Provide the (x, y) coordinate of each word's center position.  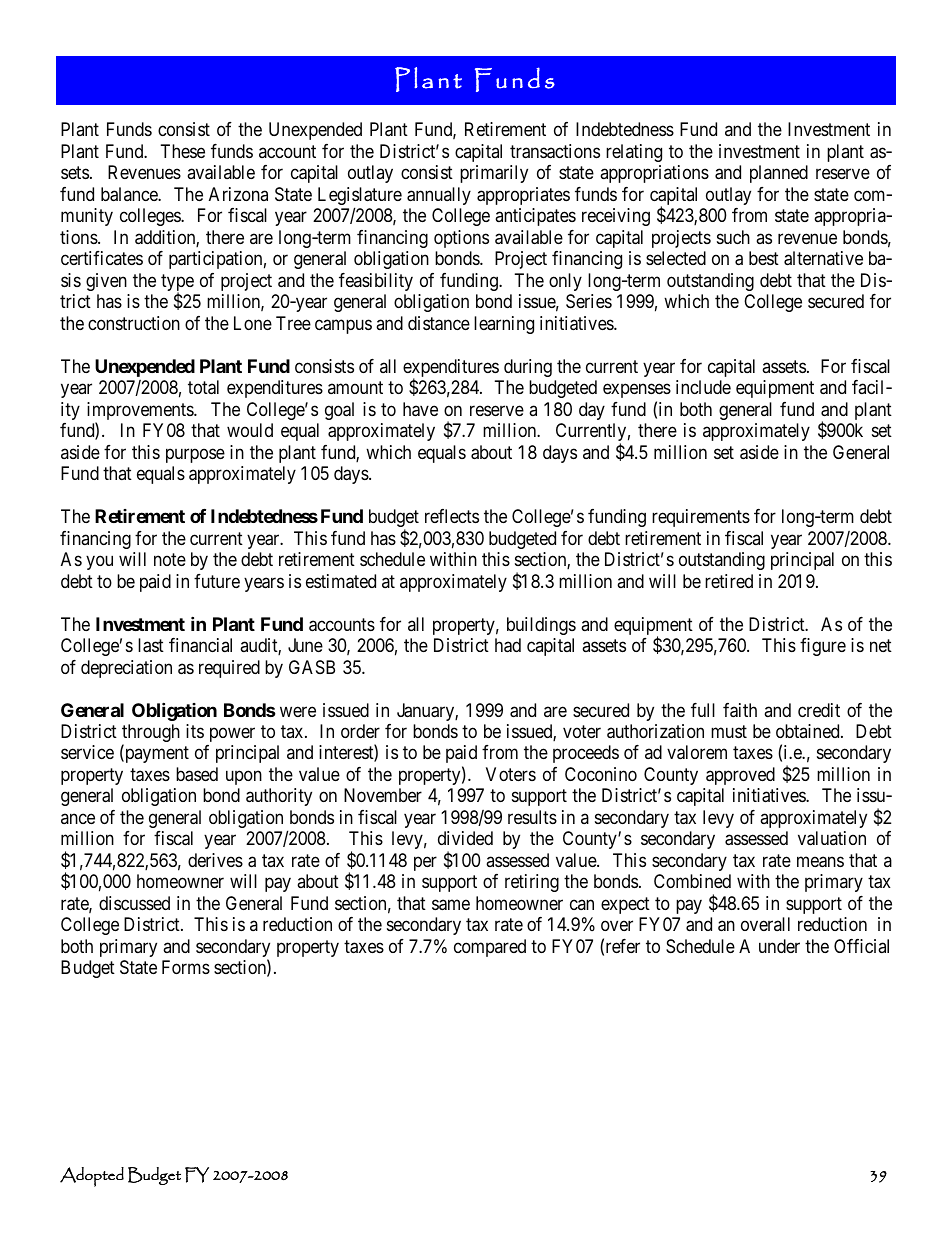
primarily (494, 174)
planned (779, 174)
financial (200, 645)
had (508, 645)
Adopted (92, 1177)
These (183, 151)
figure (823, 647)
